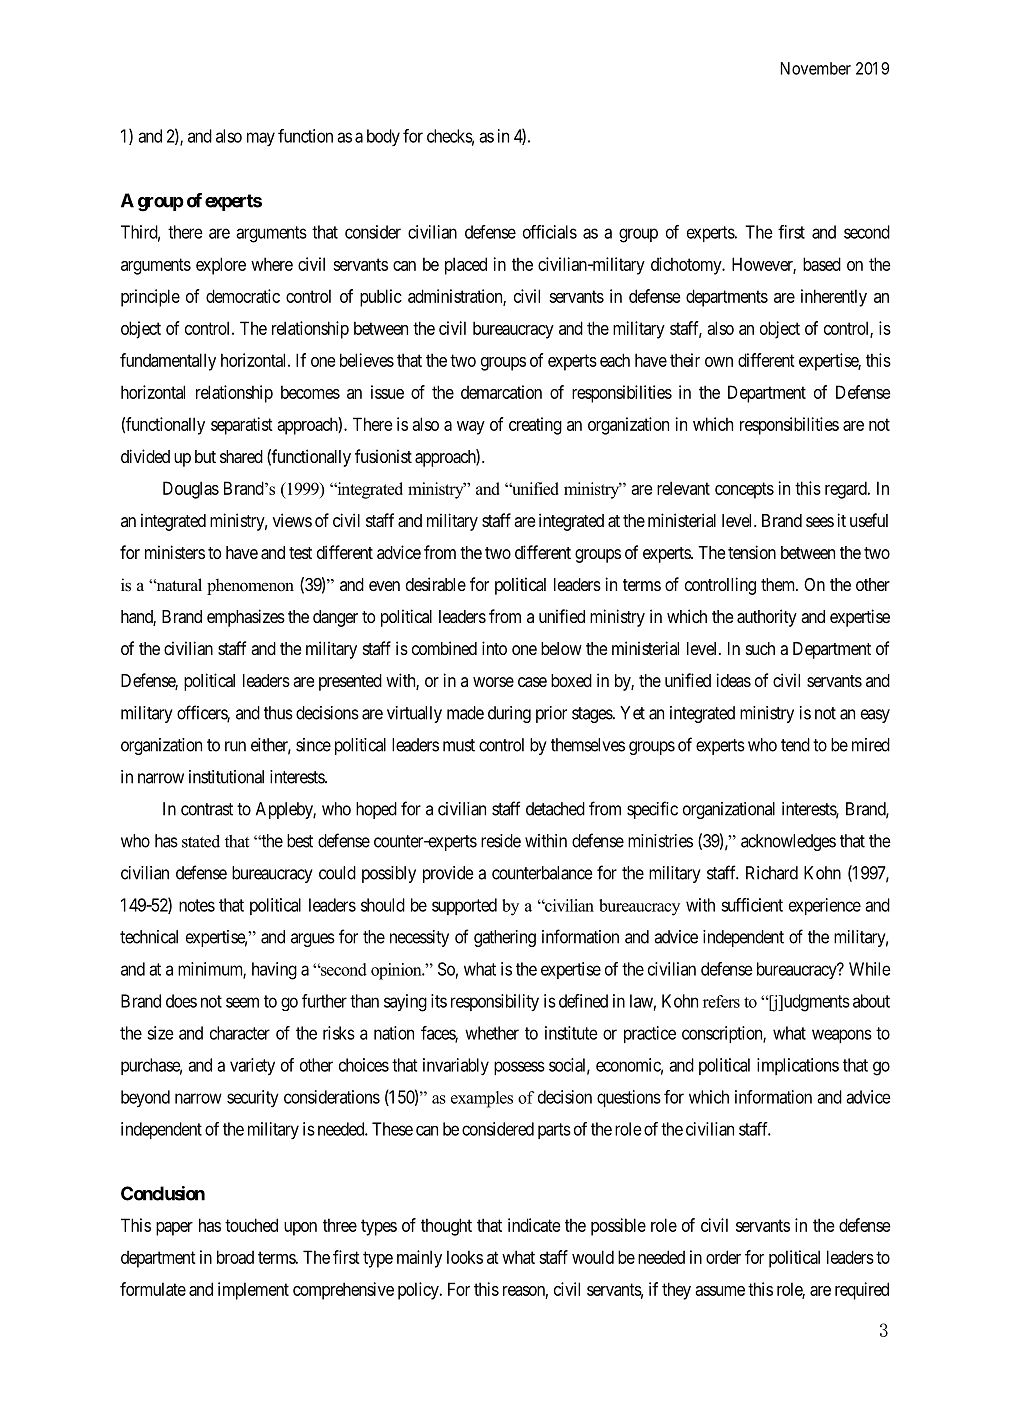 The width and height of the screenshot is (1009, 1427). I want to click on worse, so click(493, 682).
